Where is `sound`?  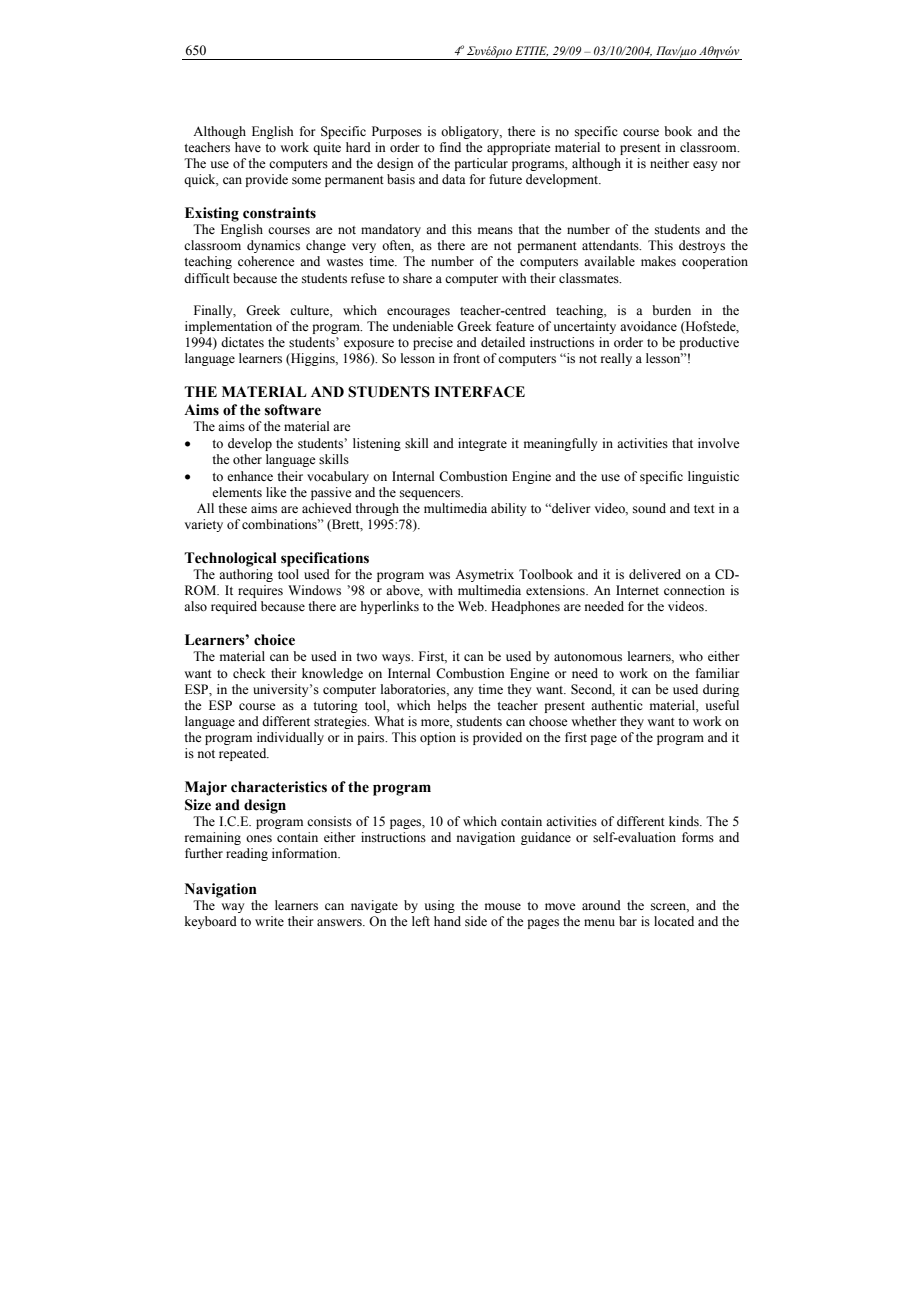
sound is located at coordinates (649, 508).
